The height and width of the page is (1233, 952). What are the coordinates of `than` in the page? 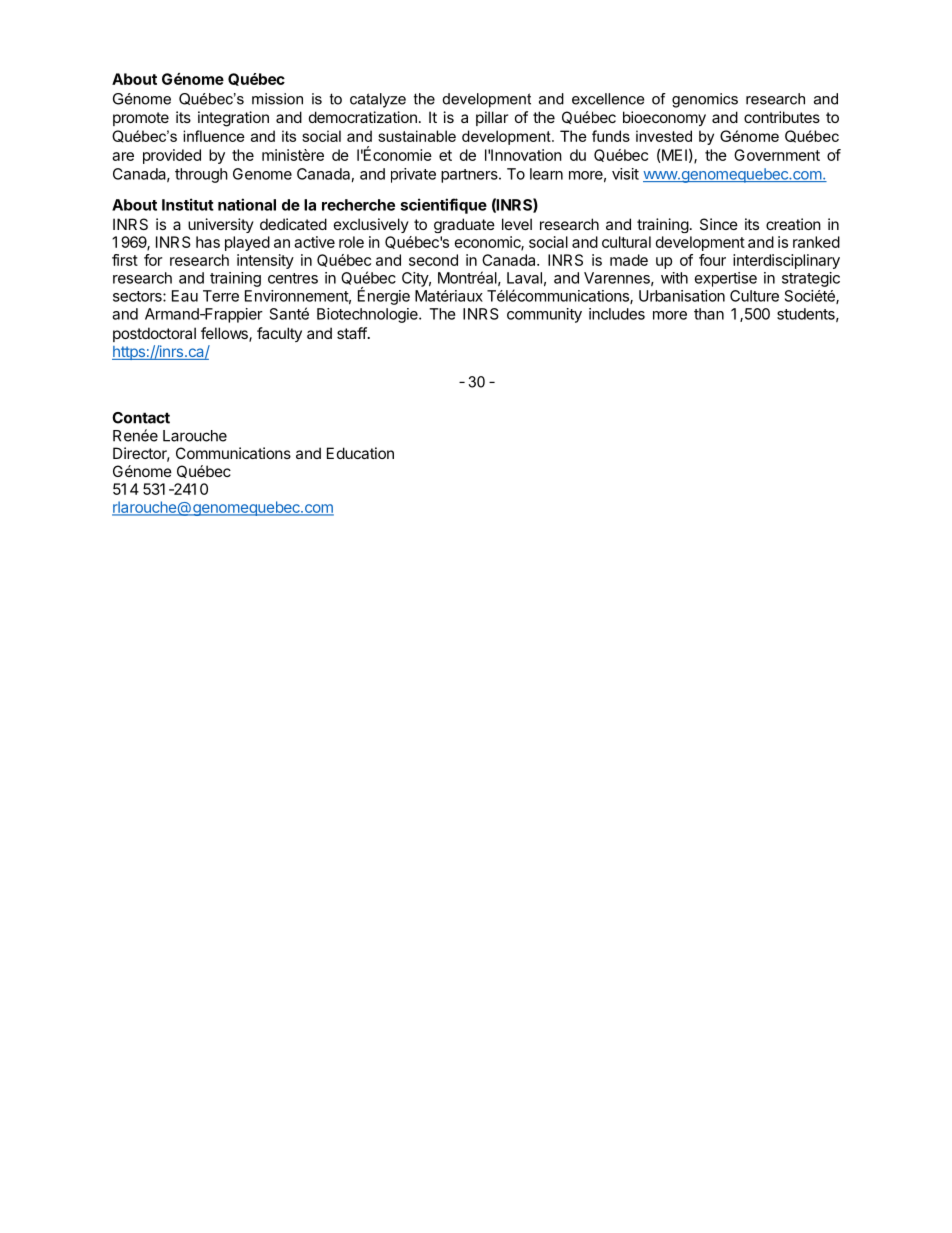 It's located at (709, 314).
